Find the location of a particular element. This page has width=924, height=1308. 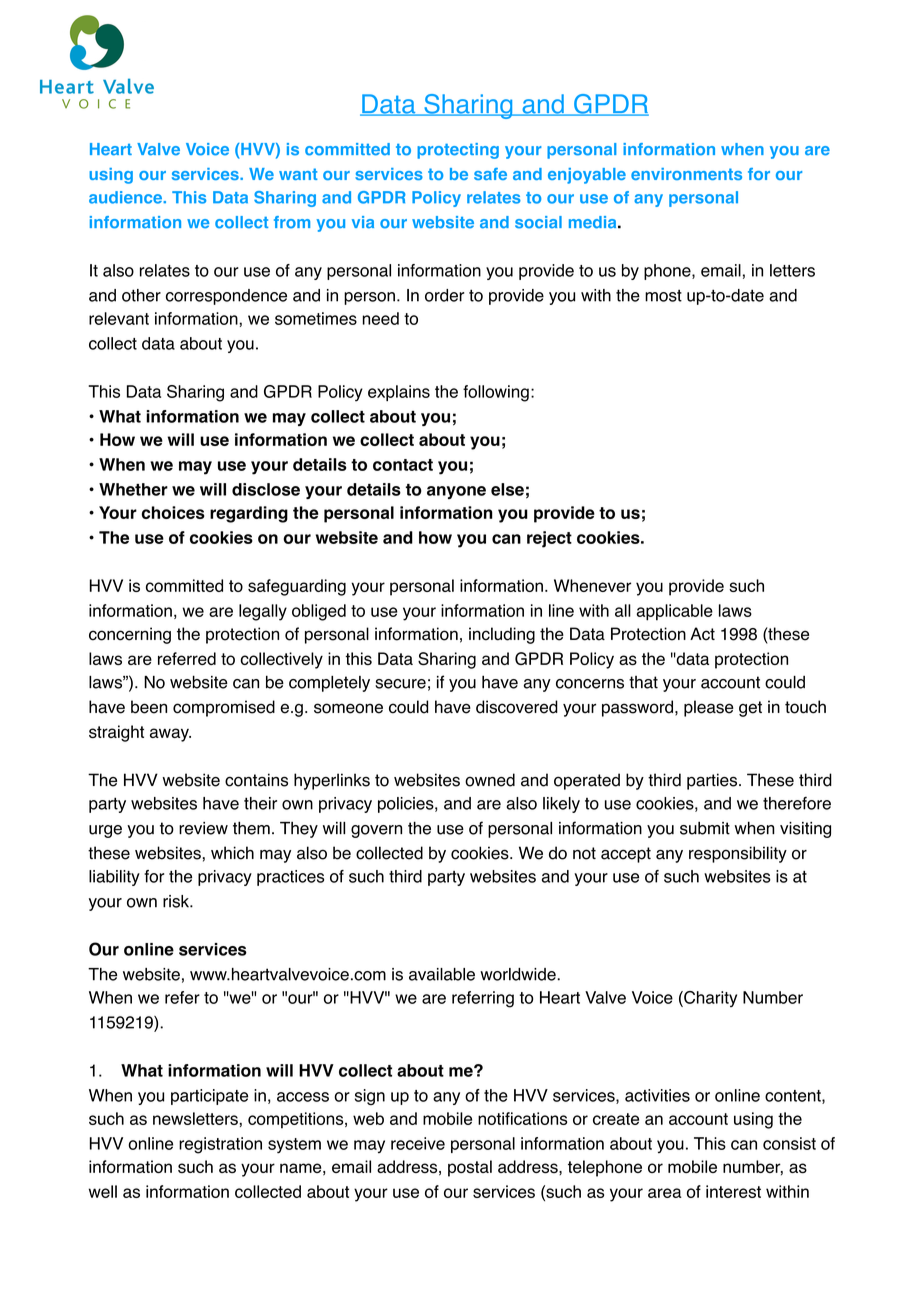

following is located at coordinates (496, 393).
